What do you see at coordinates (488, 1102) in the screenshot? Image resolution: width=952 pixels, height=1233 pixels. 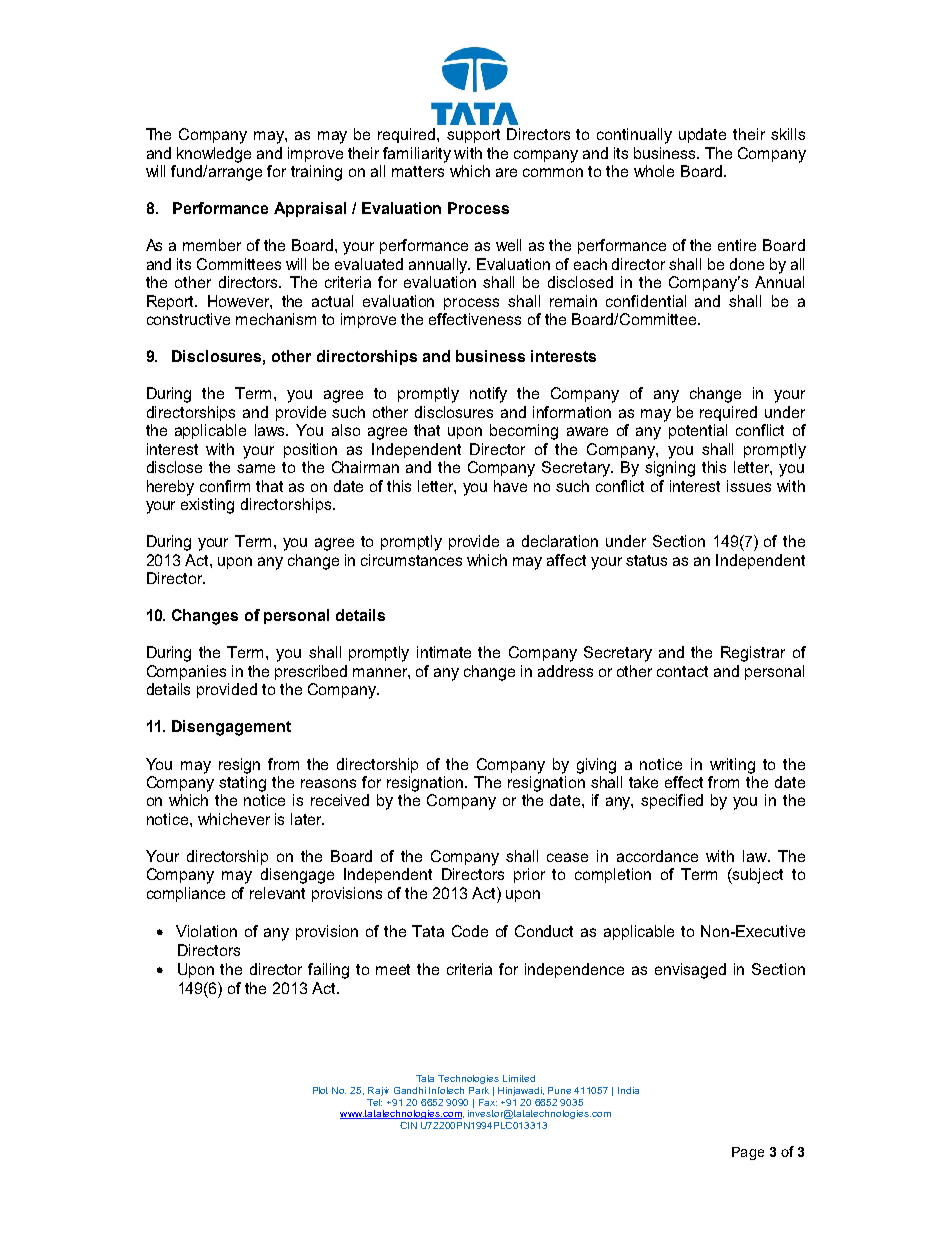 I see `Fax` at bounding box center [488, 1102].
